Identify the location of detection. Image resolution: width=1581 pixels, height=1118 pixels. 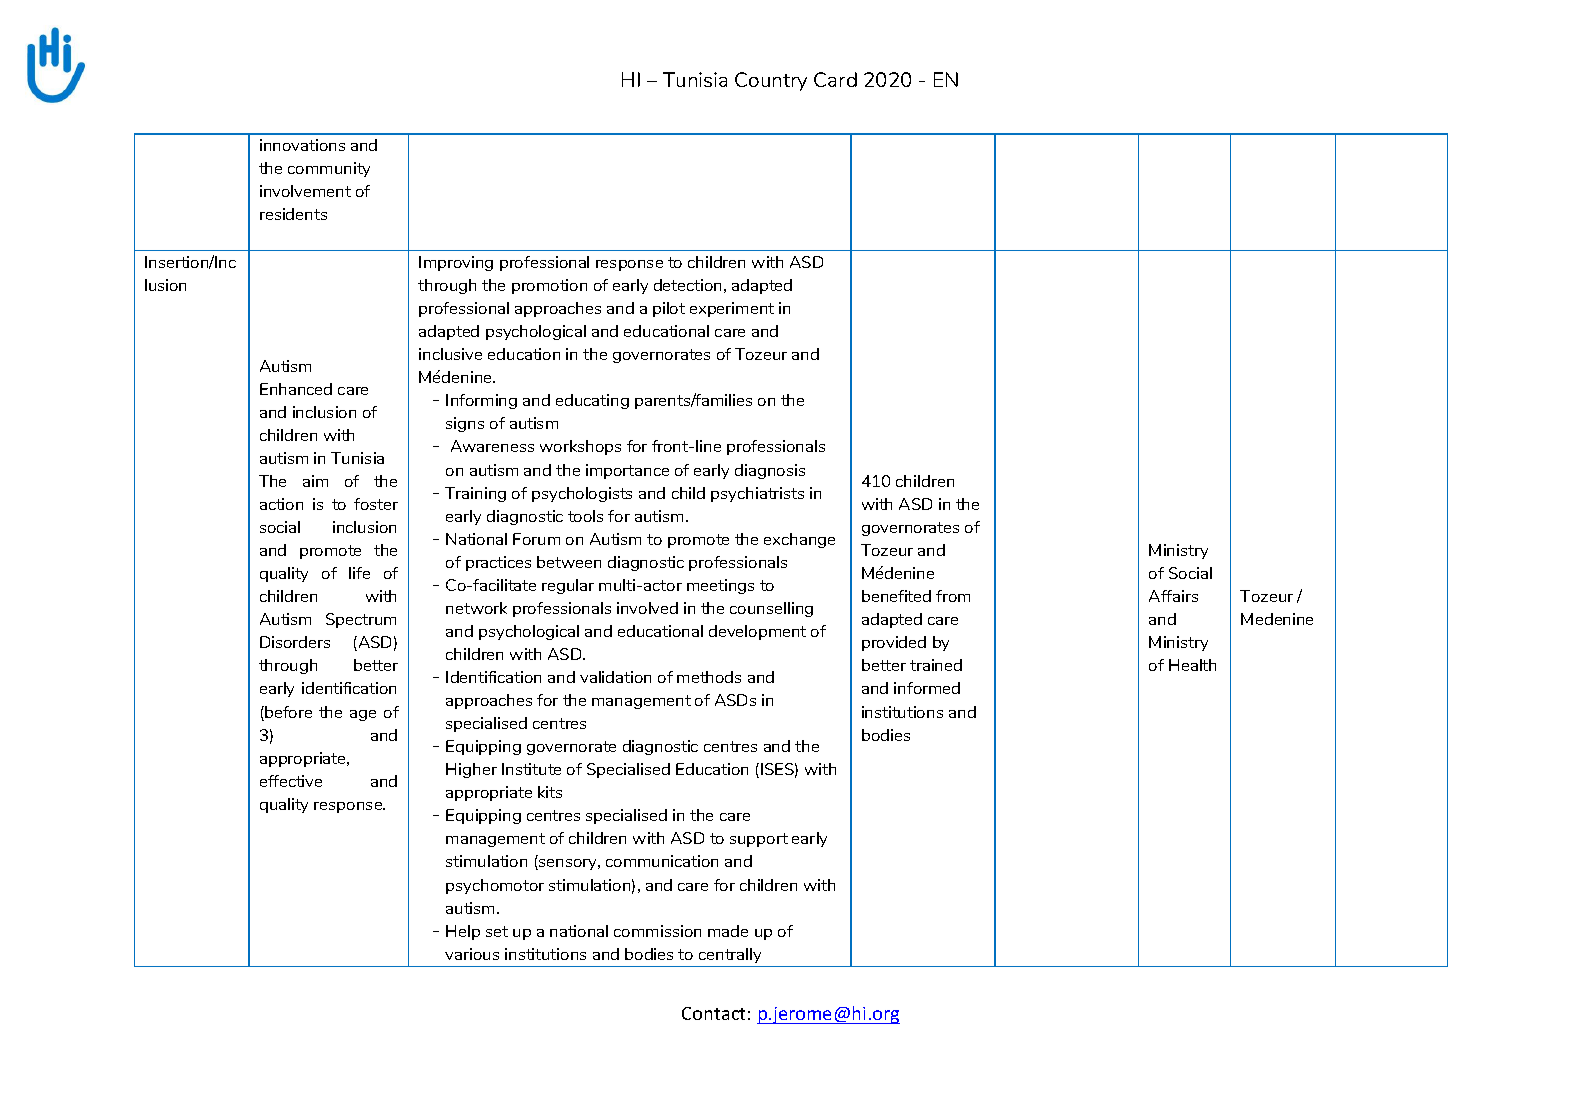
(687, 285).
